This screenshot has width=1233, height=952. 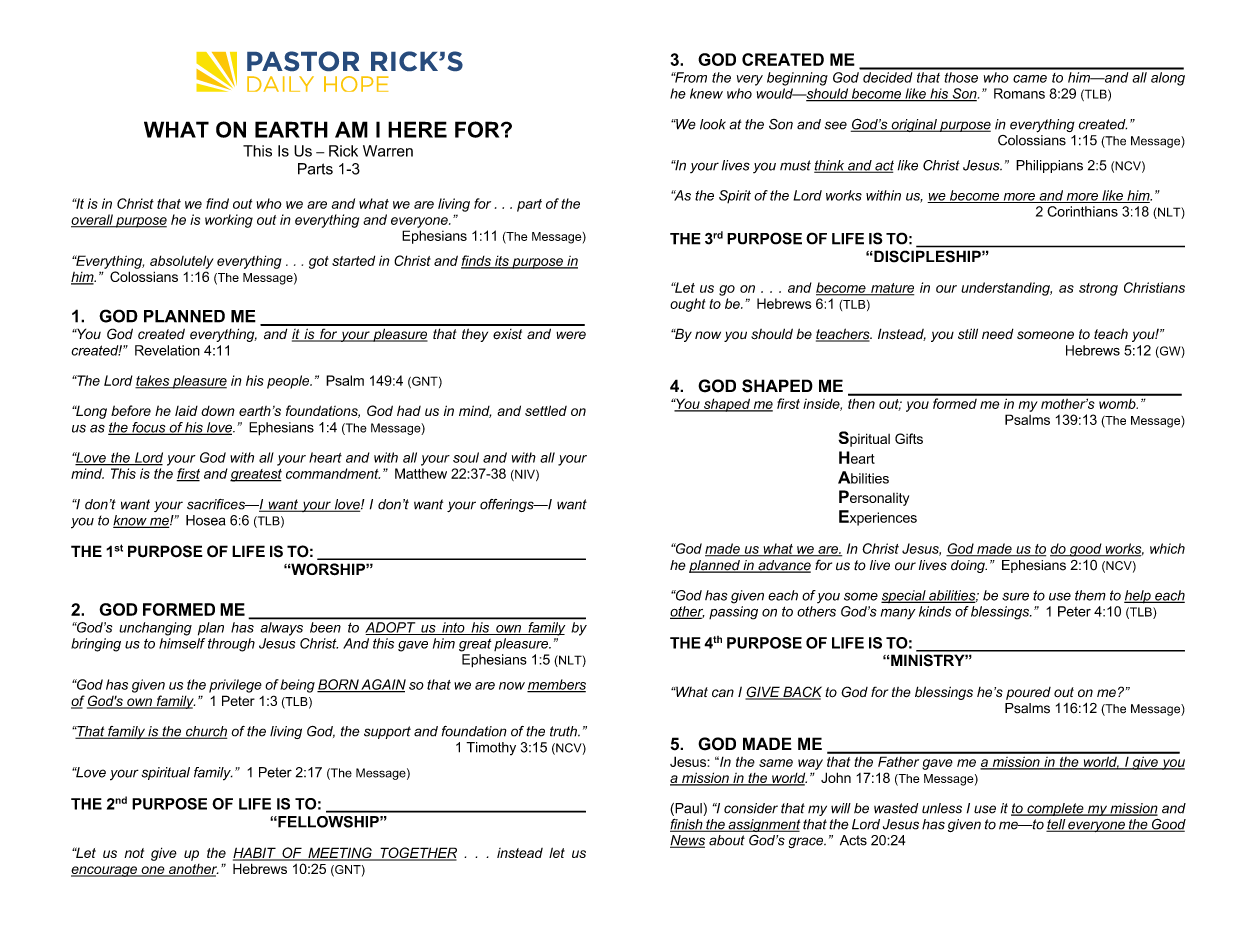 I want to click on ought, so click(x=688, y=305).
